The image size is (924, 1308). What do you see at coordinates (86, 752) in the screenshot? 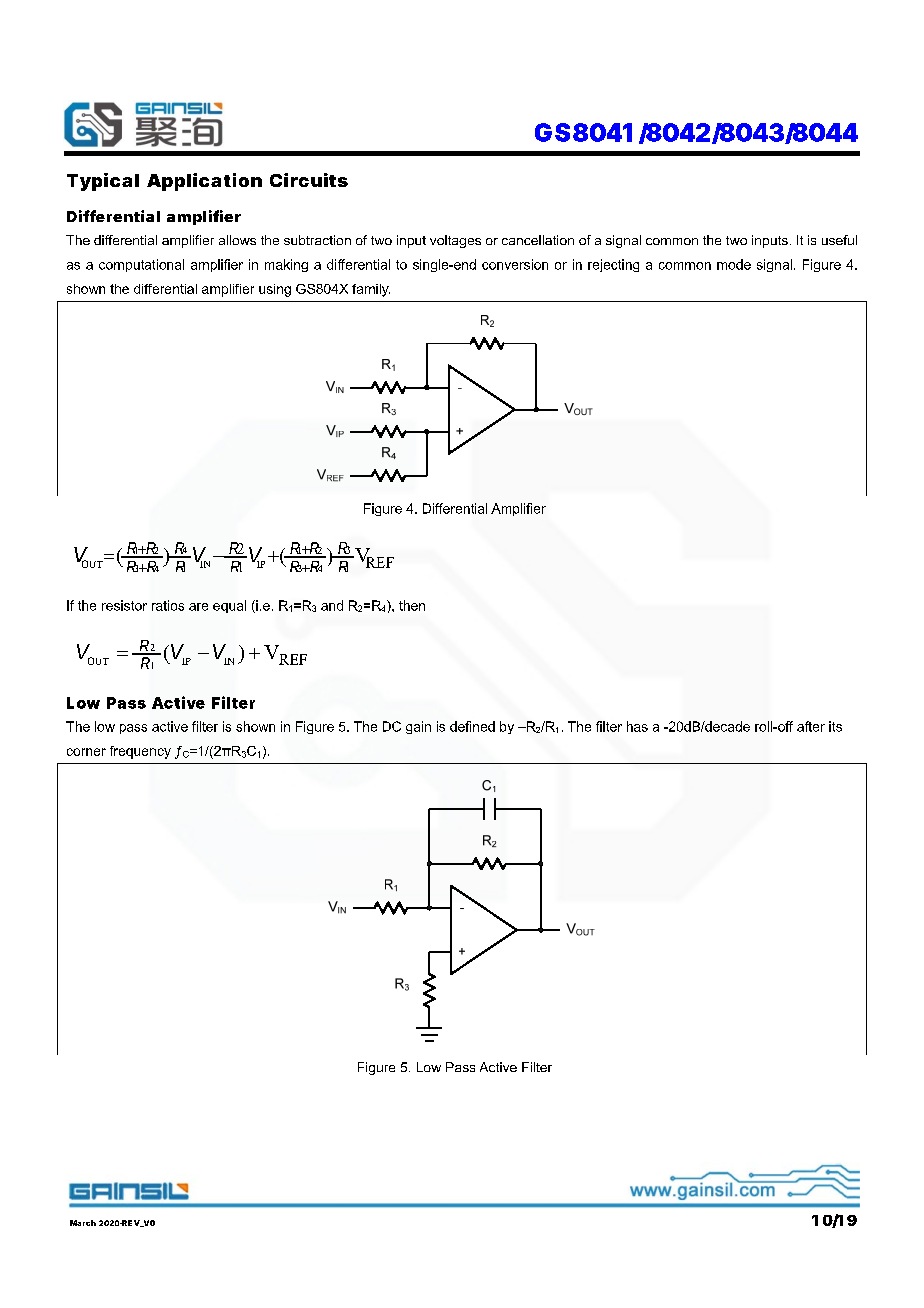
I see `corner` at bounding box center [86, 752].
